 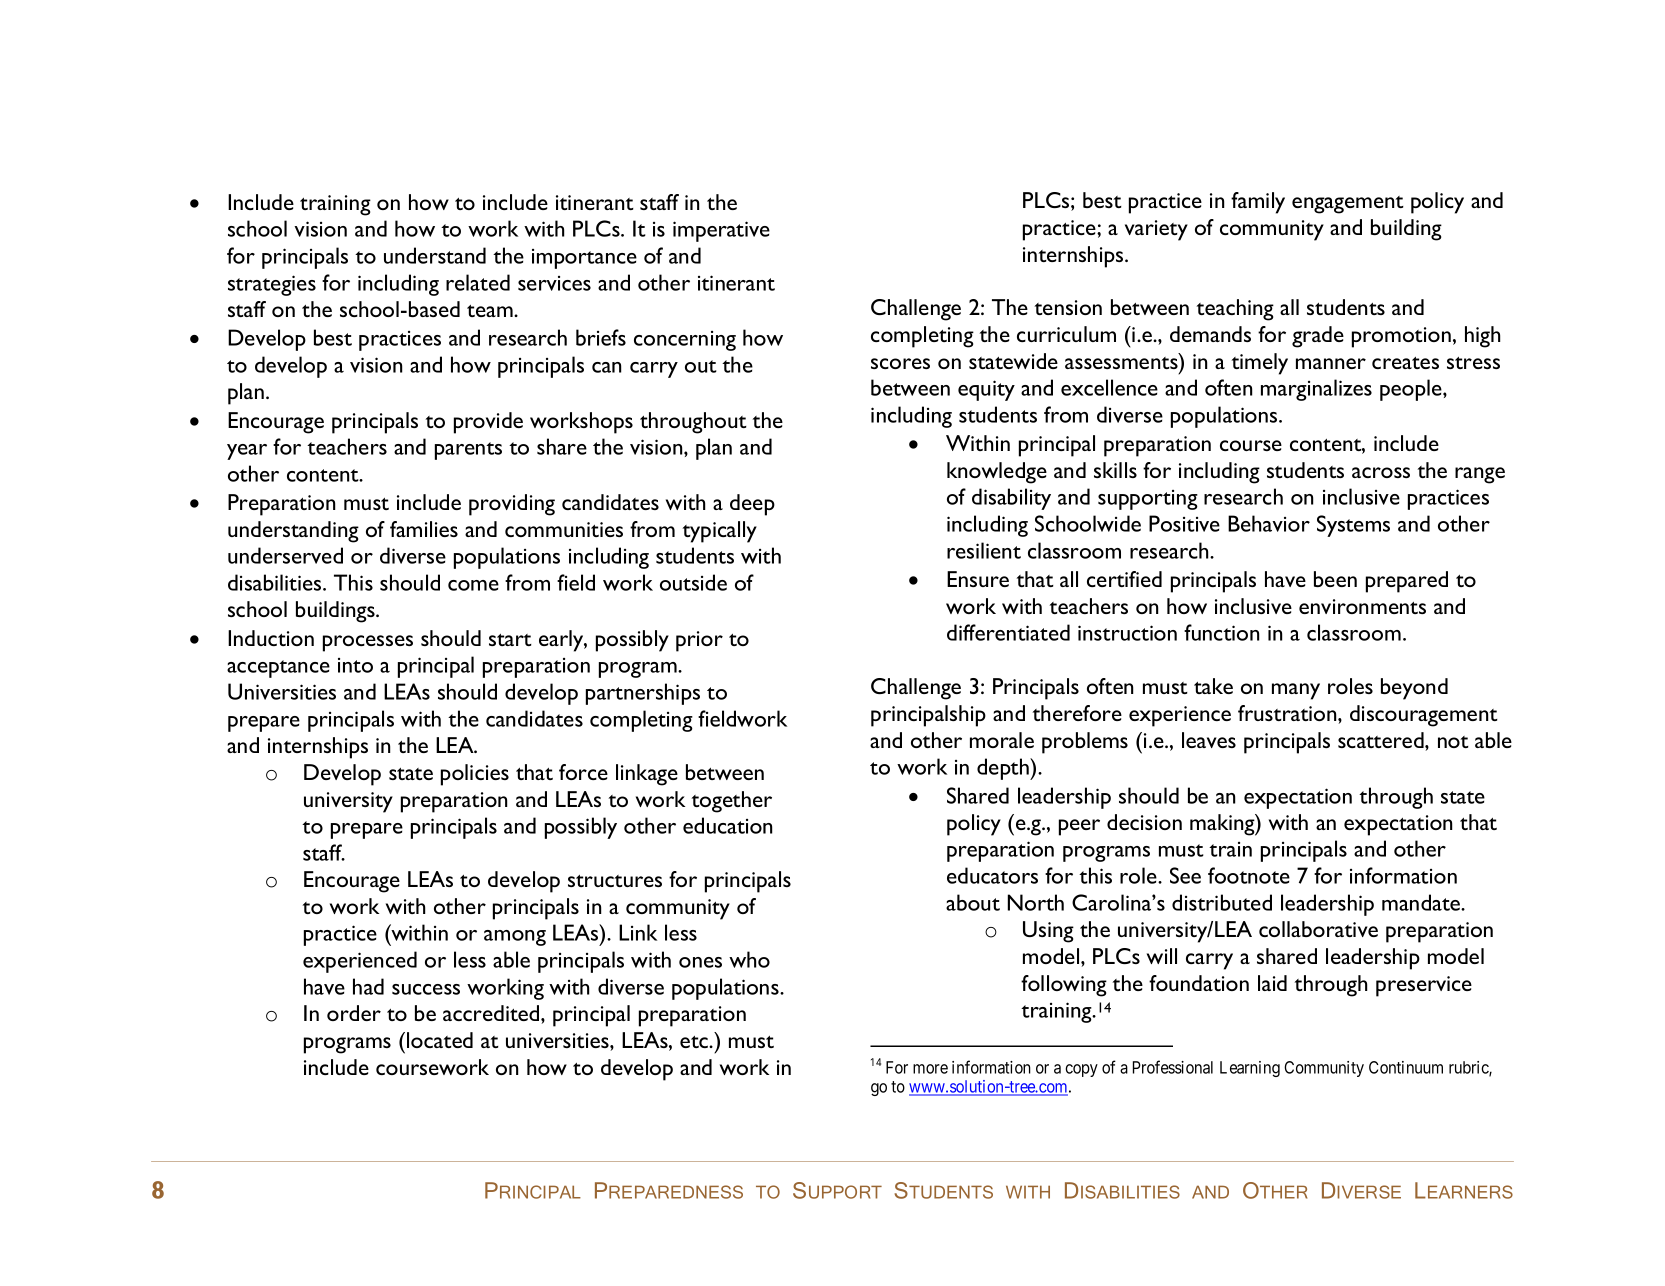 I want to click on Systems, so click(x=1353, y=526).
